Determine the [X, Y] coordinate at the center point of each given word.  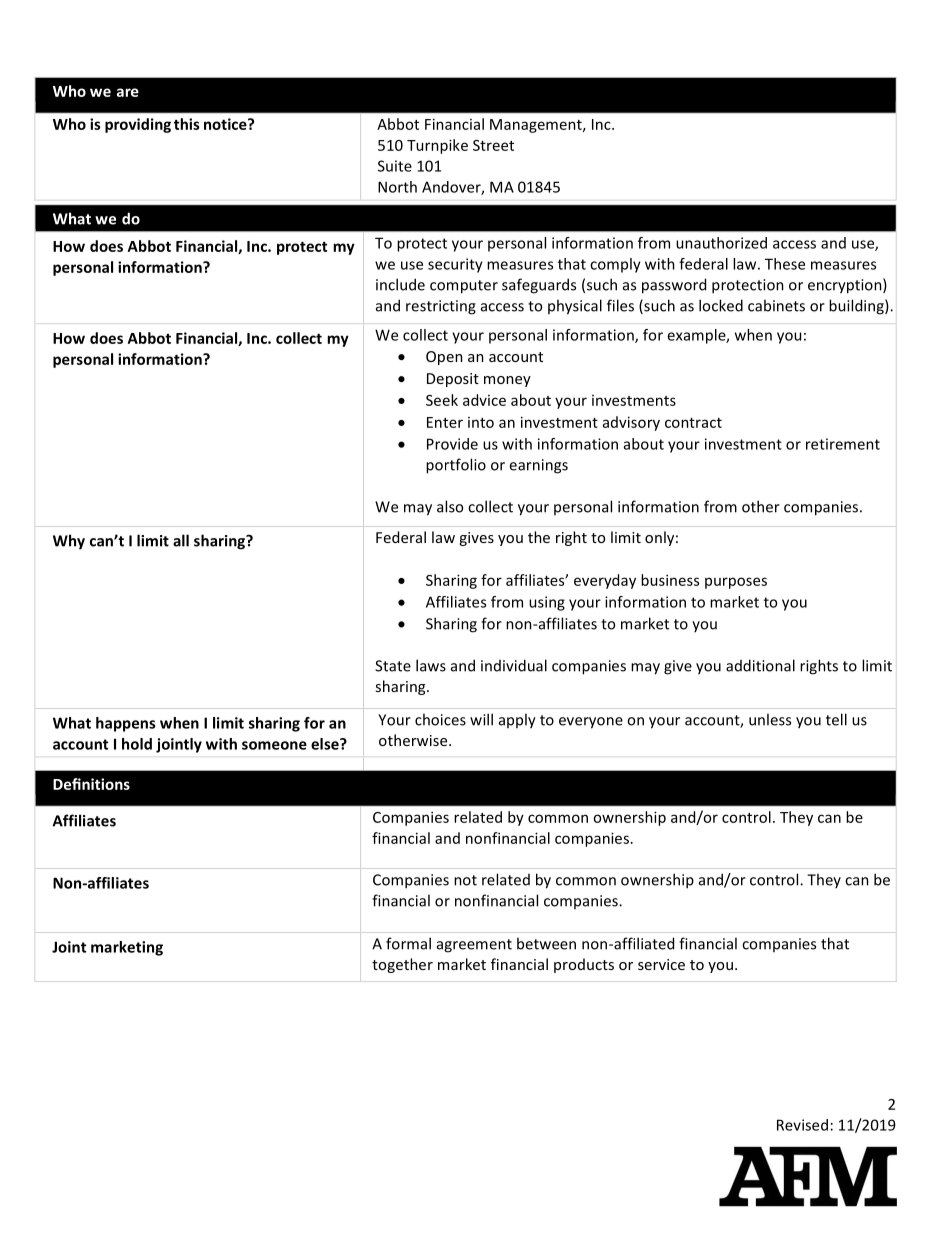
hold [137, 744]
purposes [736, 583]
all [181, 540]
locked [721, 305]
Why [69, 542]
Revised [802, 1125]
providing [138, 125]
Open [444, 358]
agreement [474, 946]
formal [408, 943]
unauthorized [721, 243]
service [661, 964]
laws [431, 665]
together [402, 965]
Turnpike [437, 146]
